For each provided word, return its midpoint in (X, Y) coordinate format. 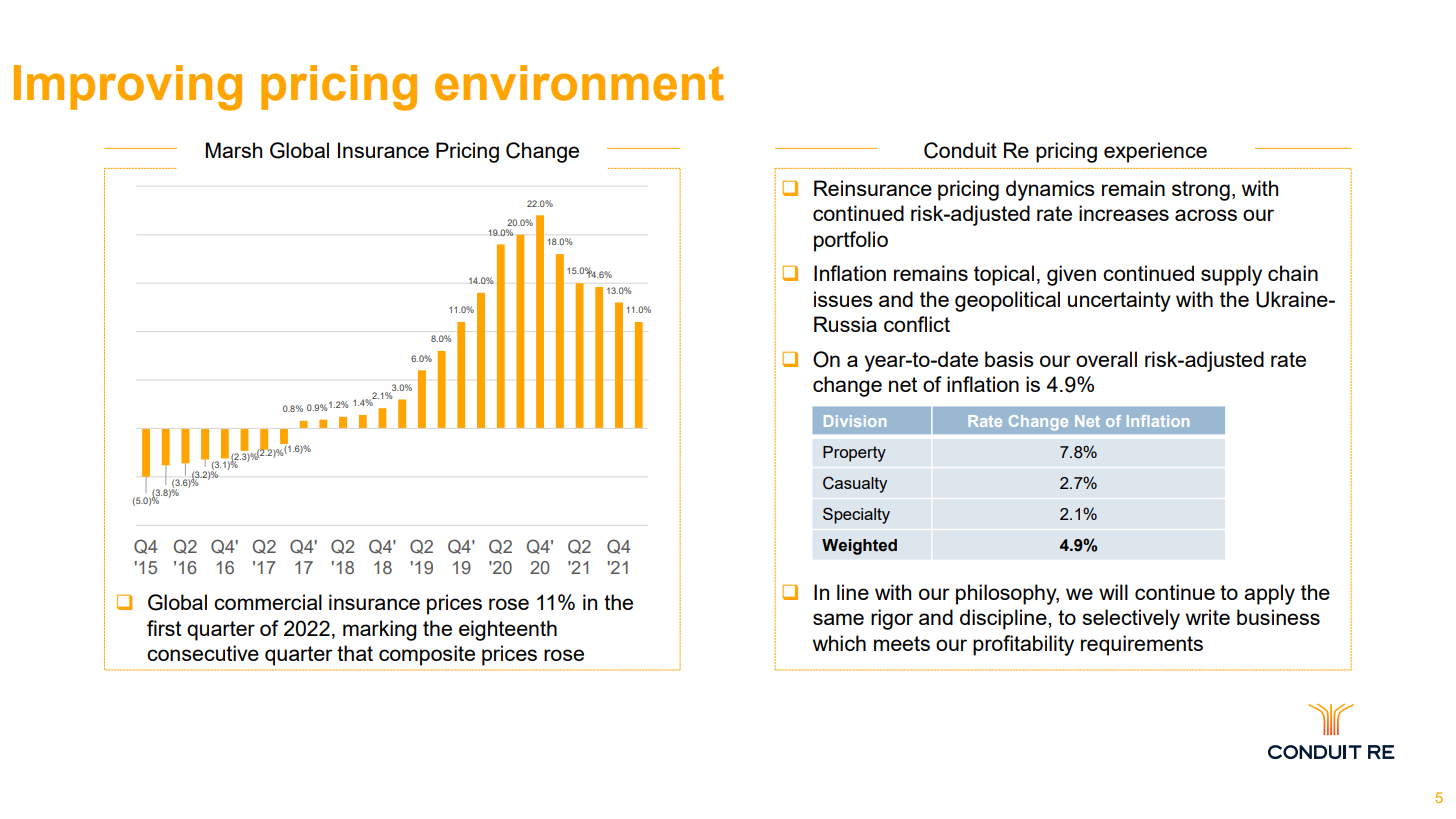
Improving (128, 88)
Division (855, 421)
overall (1106, 359)
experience (1155, 152)
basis (1009, 359)
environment (579, 83)
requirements (1142, 645)
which (839, 643)
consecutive (203, 653)
